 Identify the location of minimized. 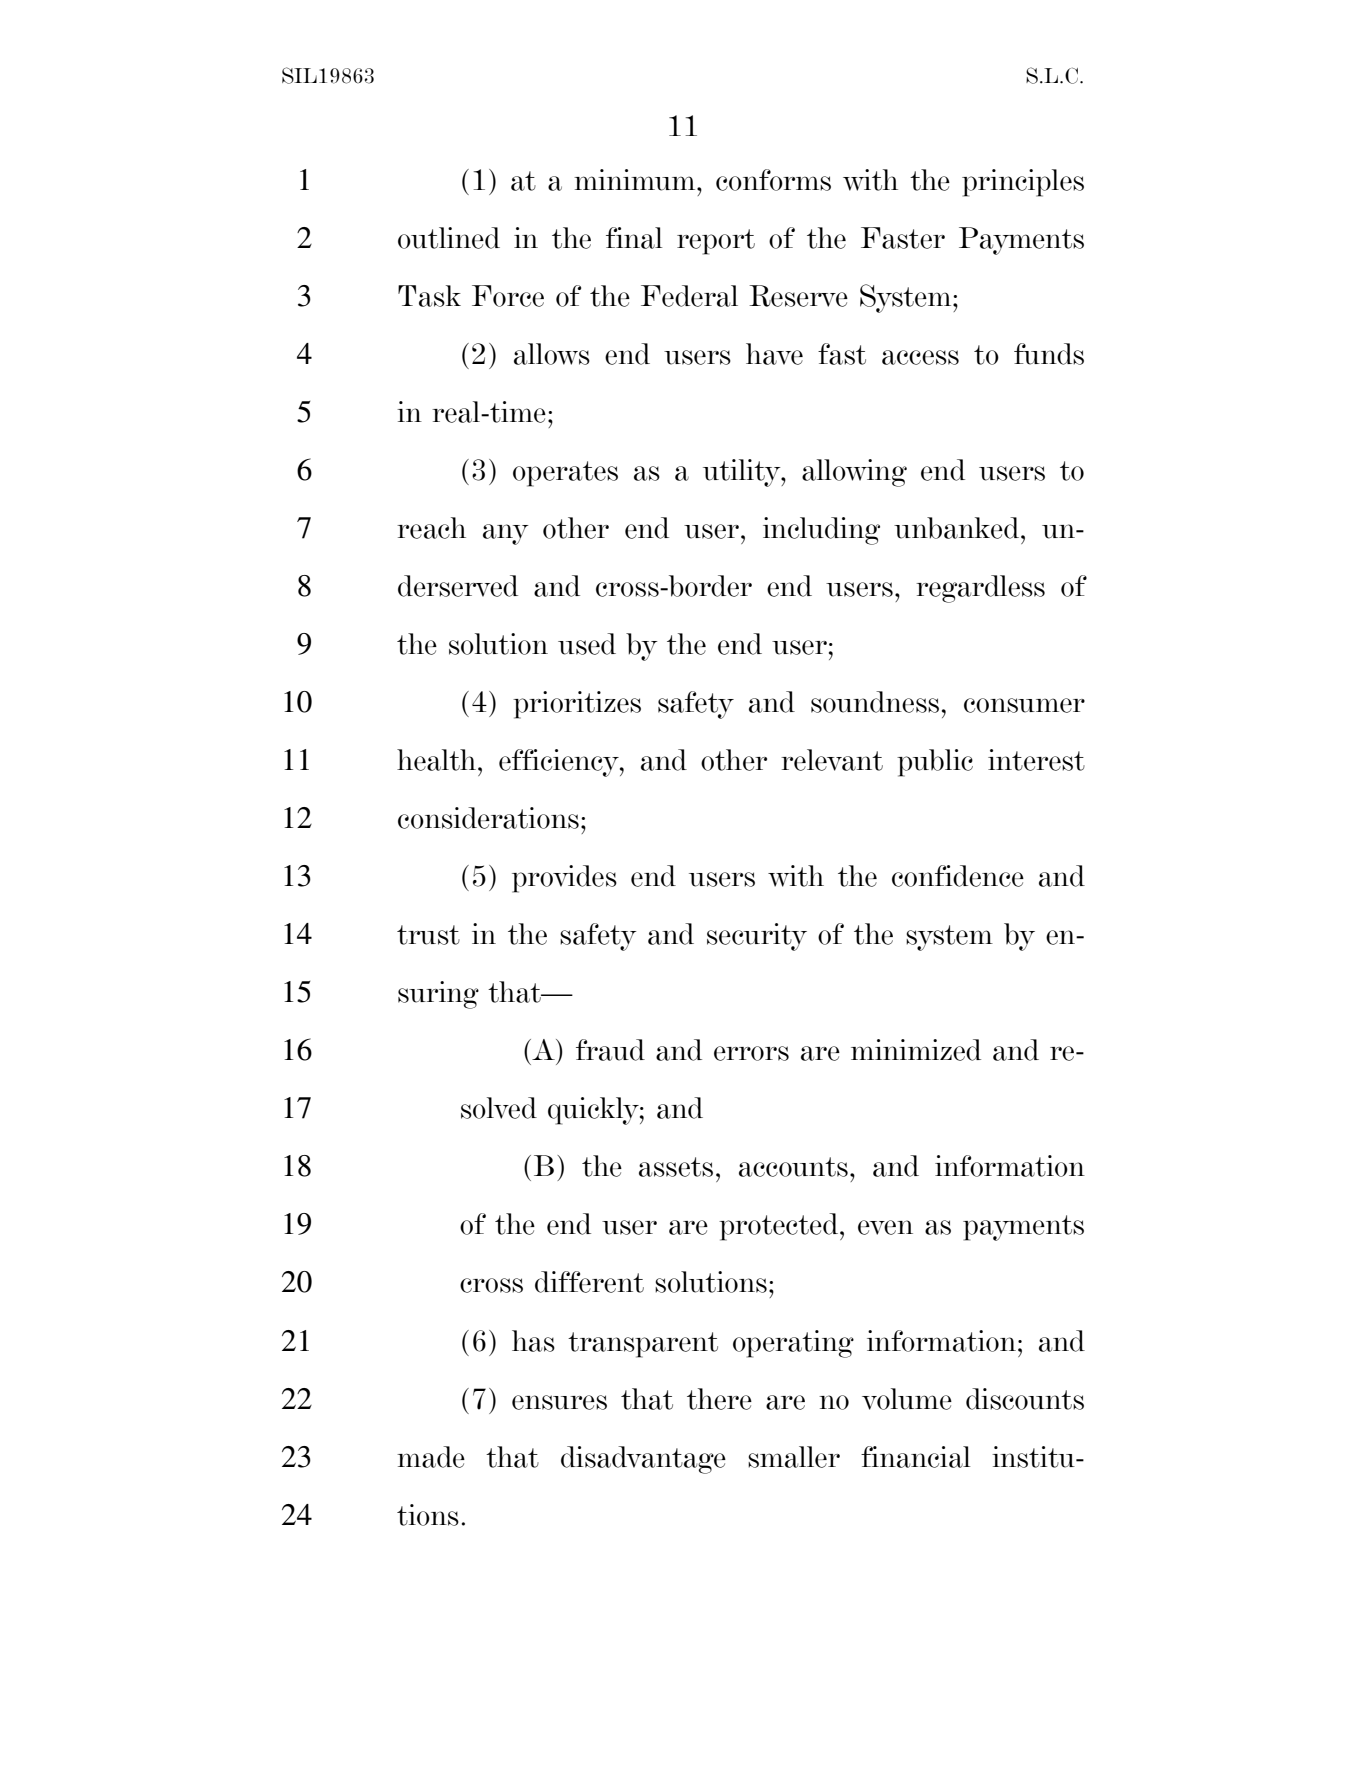
(916, 1050).
